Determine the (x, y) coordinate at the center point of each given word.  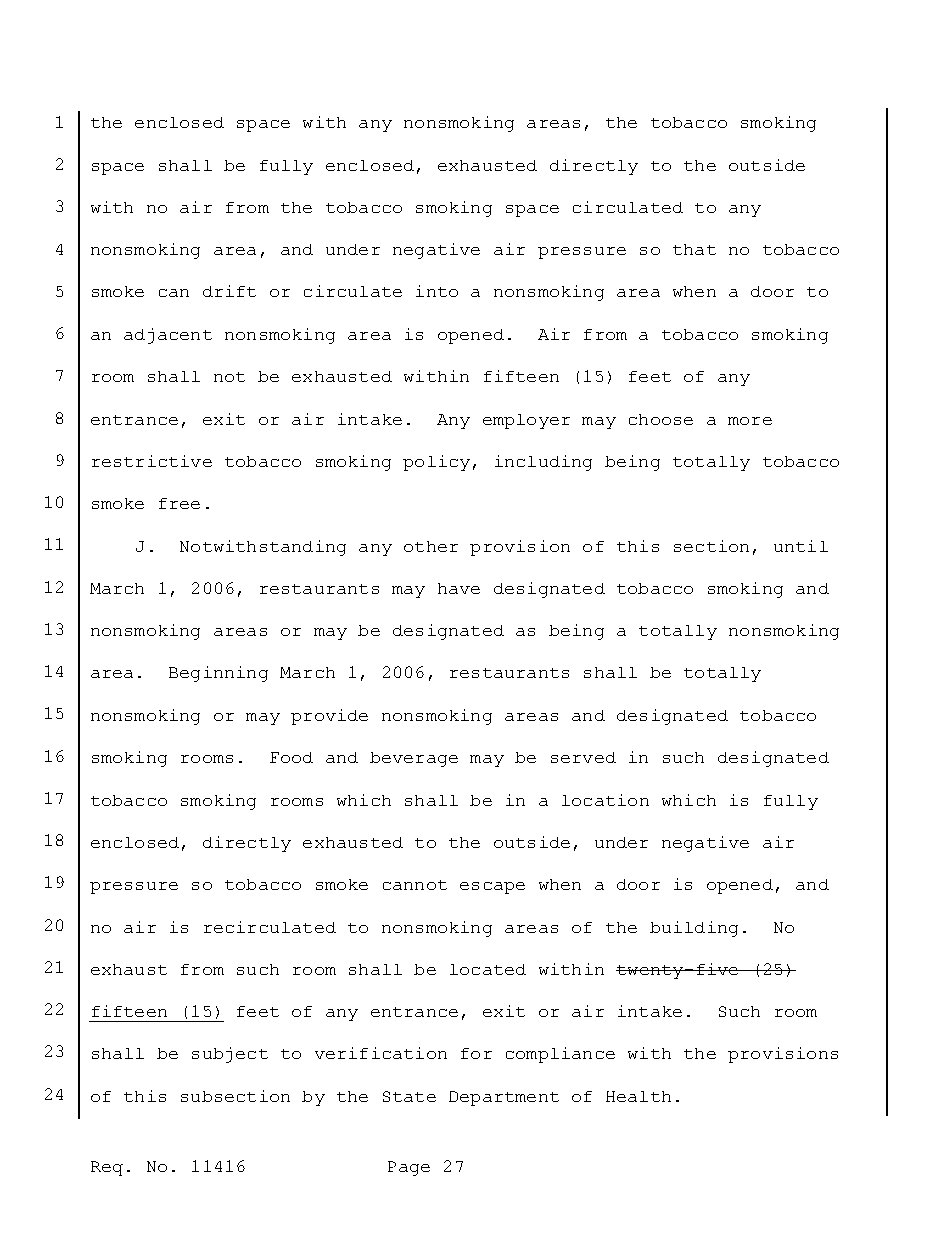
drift (229, 291)
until (801, 546)
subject (230, 1055)
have (459, 588)
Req (107, 1168)
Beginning (218, 674)
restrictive (152, 461)
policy (436, 463)
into (437, 291)
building (694, 929)
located (488, 969)
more (750, 421)
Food (291, 757)
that (694, 249)
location (605, 800)
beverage (414, 759)
